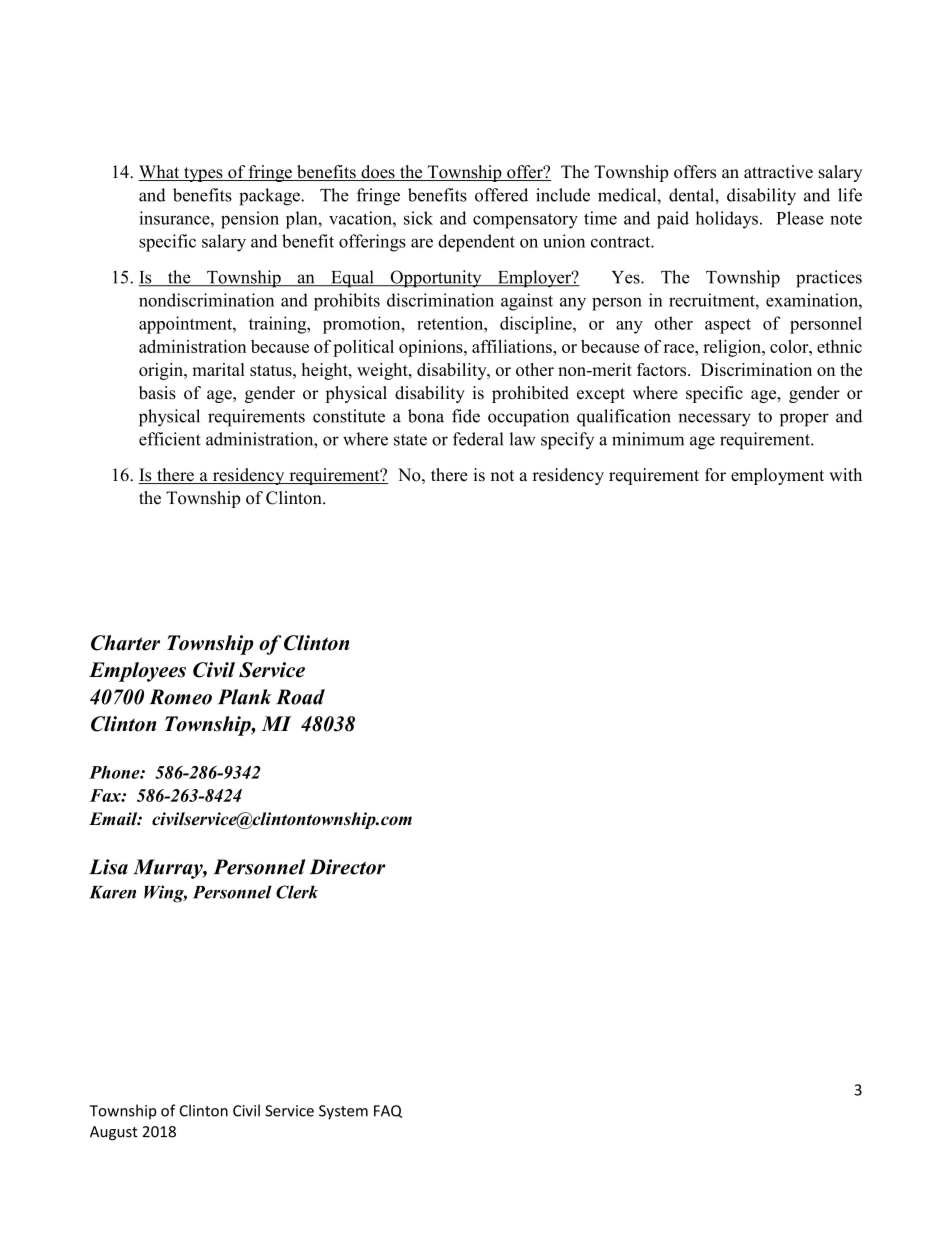 The height and width of the page is (1233, 952). Describe the element at coordinates (203, 174) in the page. I see `types` at that location.
